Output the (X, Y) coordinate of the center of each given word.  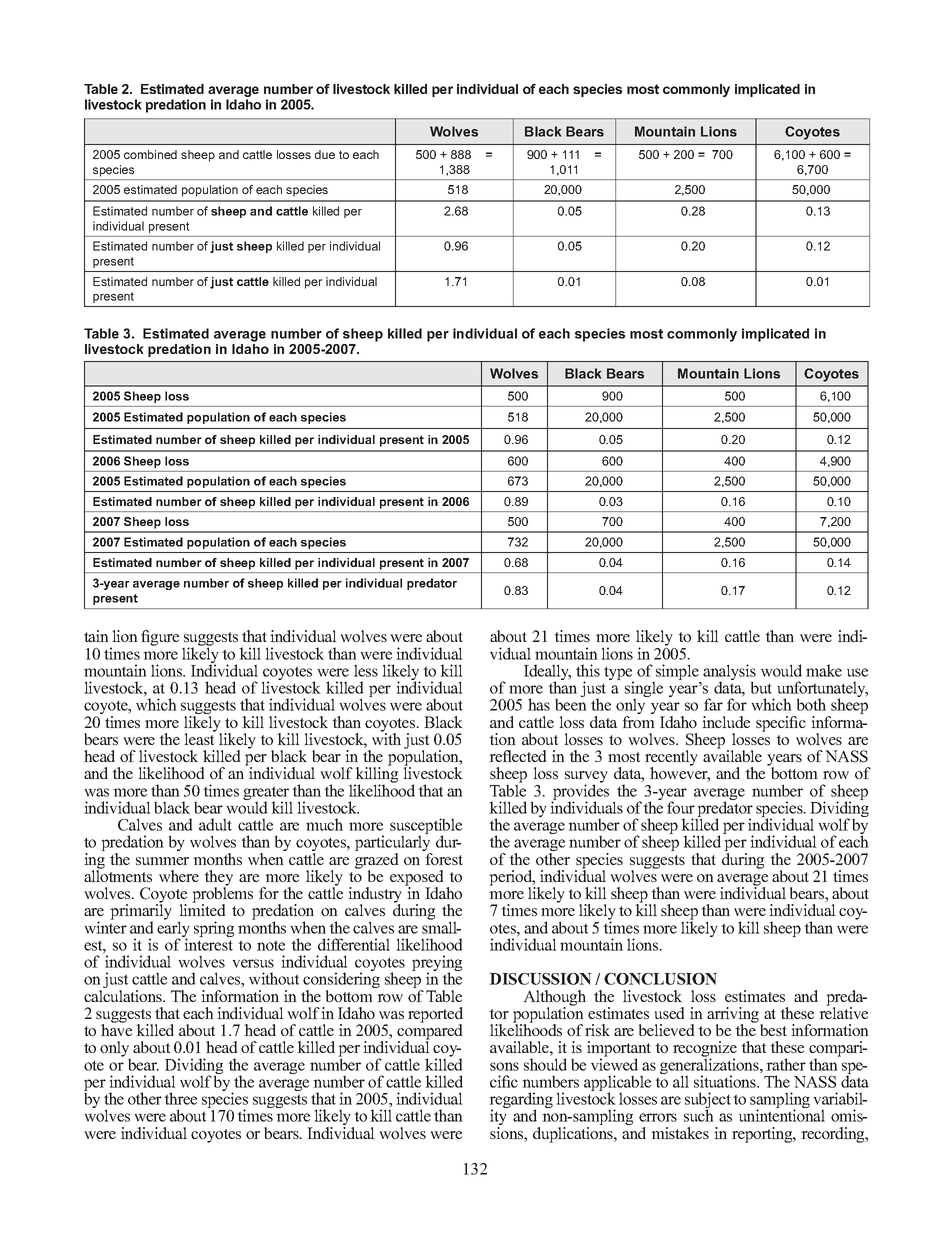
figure (160, 638)
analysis (729, 673)
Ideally (547, 673)
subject (708, 1101)
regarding (521, 1101)
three (180, 1098)
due (325, 154)
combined (150, 154)
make (824, 670)
